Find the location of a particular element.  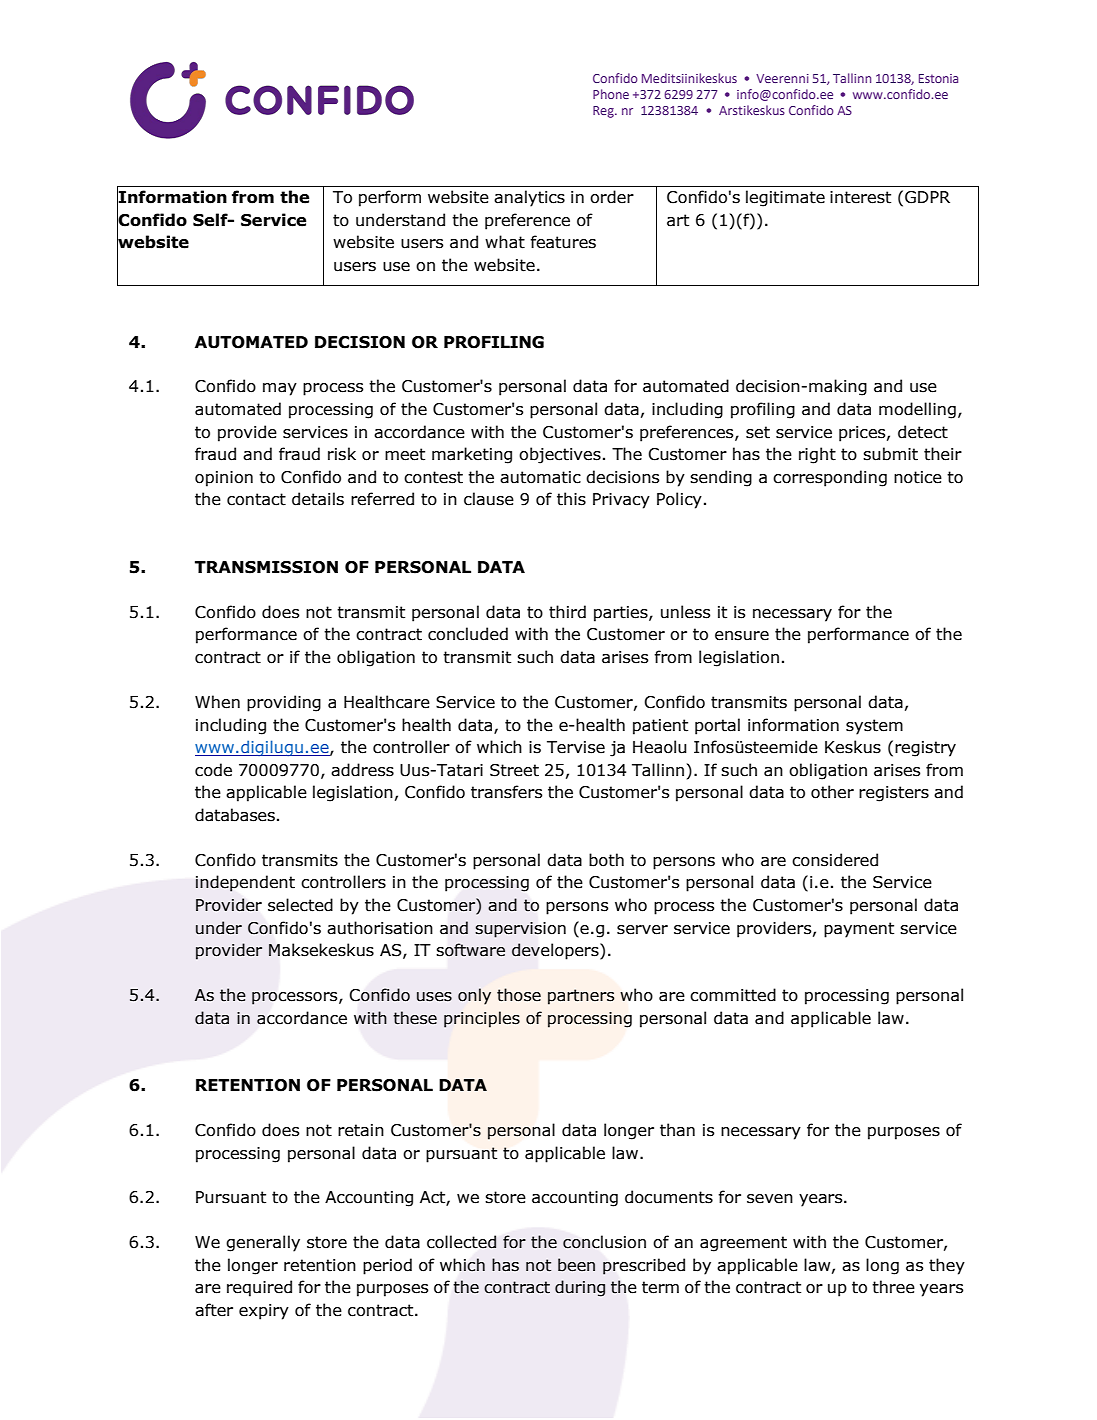

providing is located at coordinates (284, 703).
